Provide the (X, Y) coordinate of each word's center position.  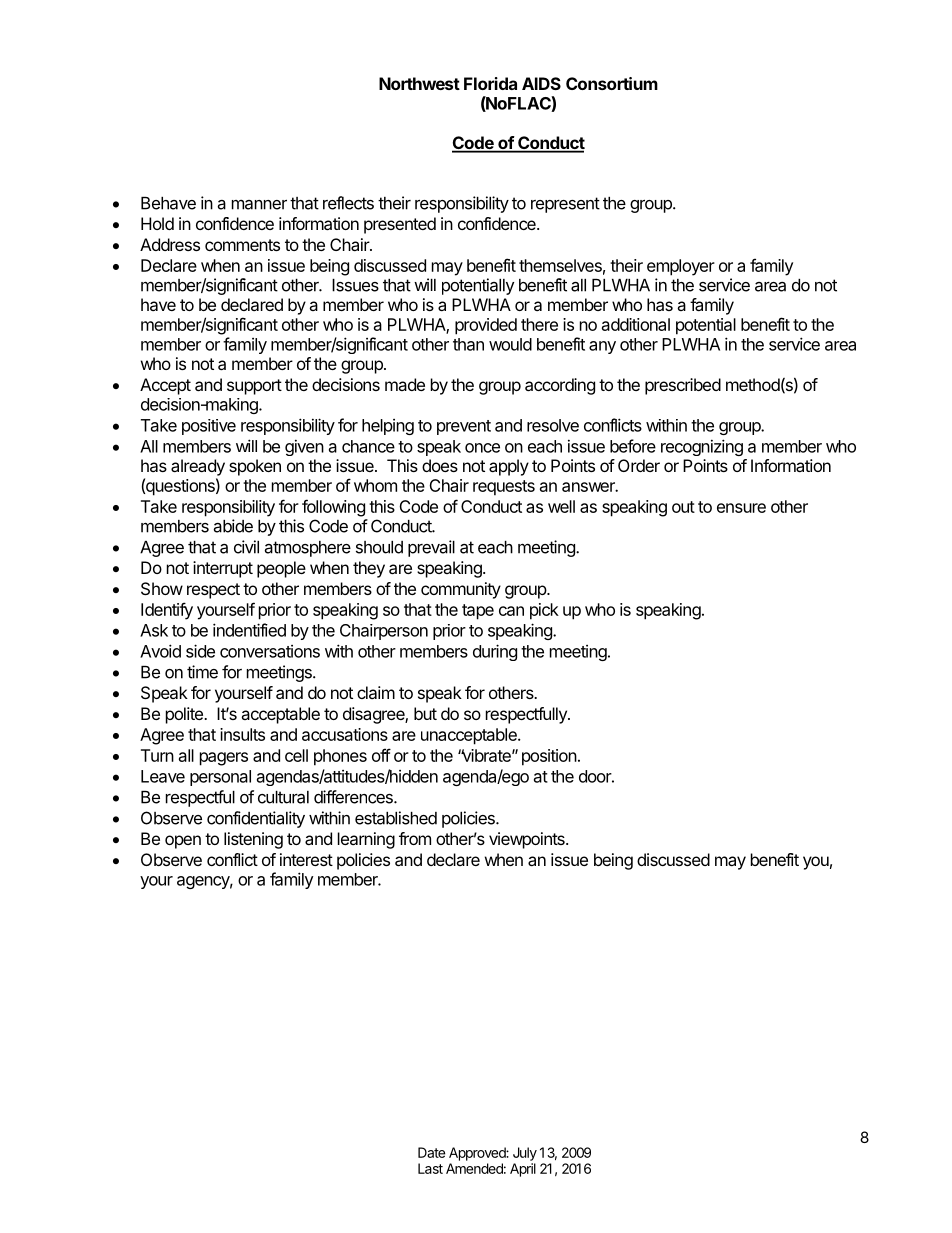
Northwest (419, 83)
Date (431, 1152)
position (549, 757)
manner (259, 204)
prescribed (683, 386)
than (468, 344)
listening (253, 840)
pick (544, 611)
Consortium (612, 83)
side (200, 651)
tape (478, 612)
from (415, 838)
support (254, 387)
